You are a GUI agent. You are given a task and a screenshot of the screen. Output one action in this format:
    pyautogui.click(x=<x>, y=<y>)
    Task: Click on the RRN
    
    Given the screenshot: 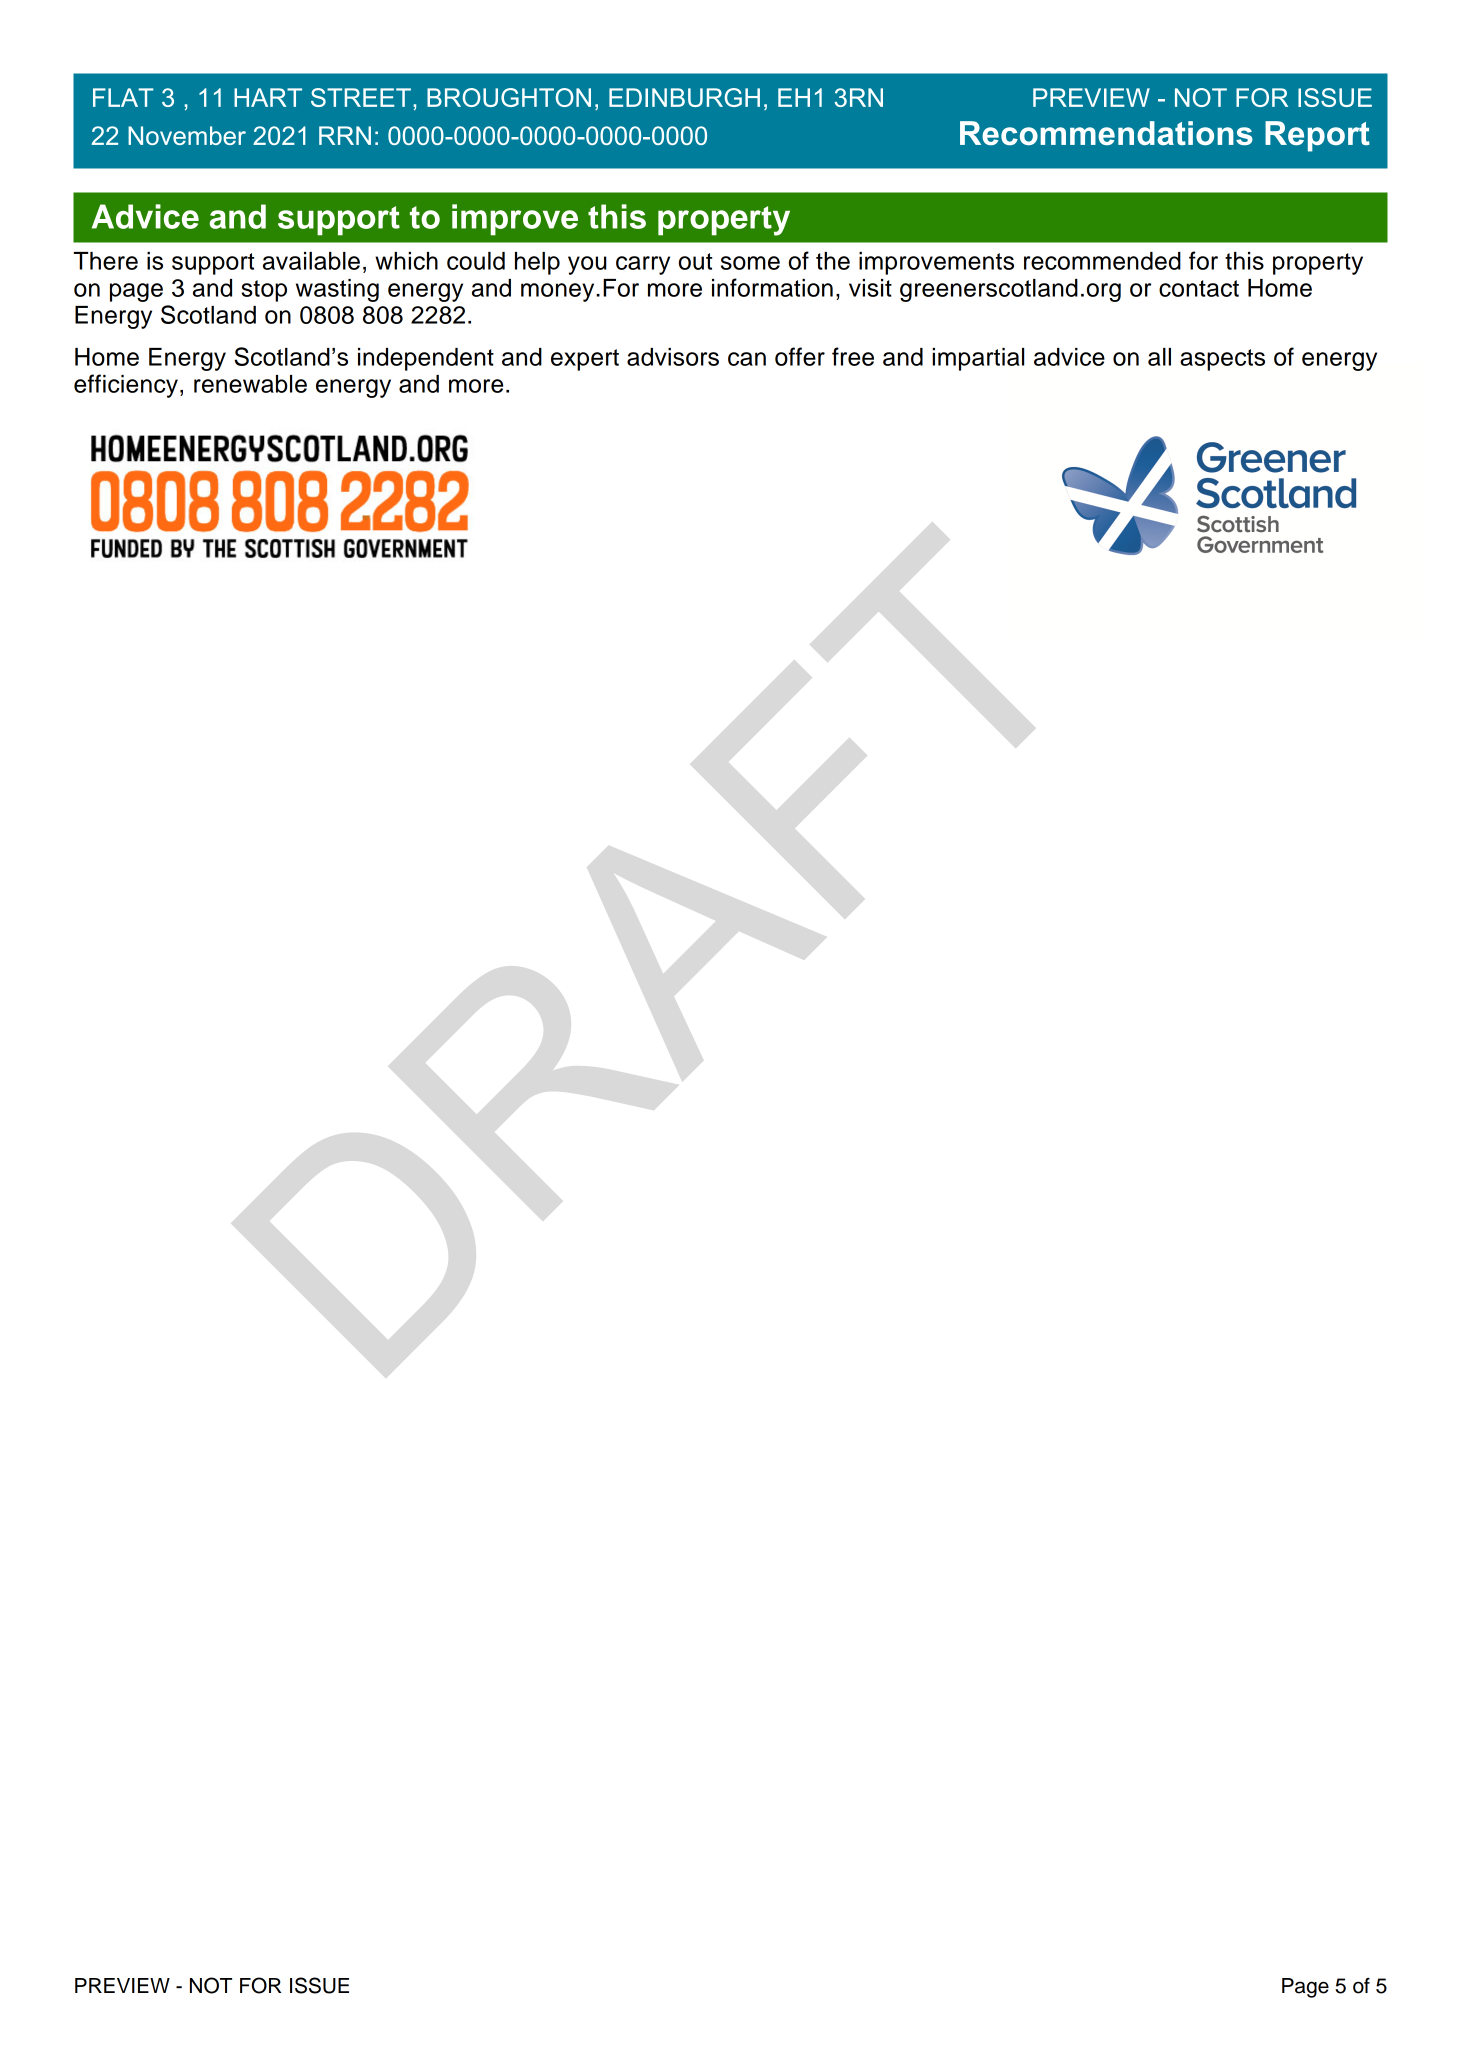 What is the action you would take?
    pyautogui.click(x=345, y=135)
